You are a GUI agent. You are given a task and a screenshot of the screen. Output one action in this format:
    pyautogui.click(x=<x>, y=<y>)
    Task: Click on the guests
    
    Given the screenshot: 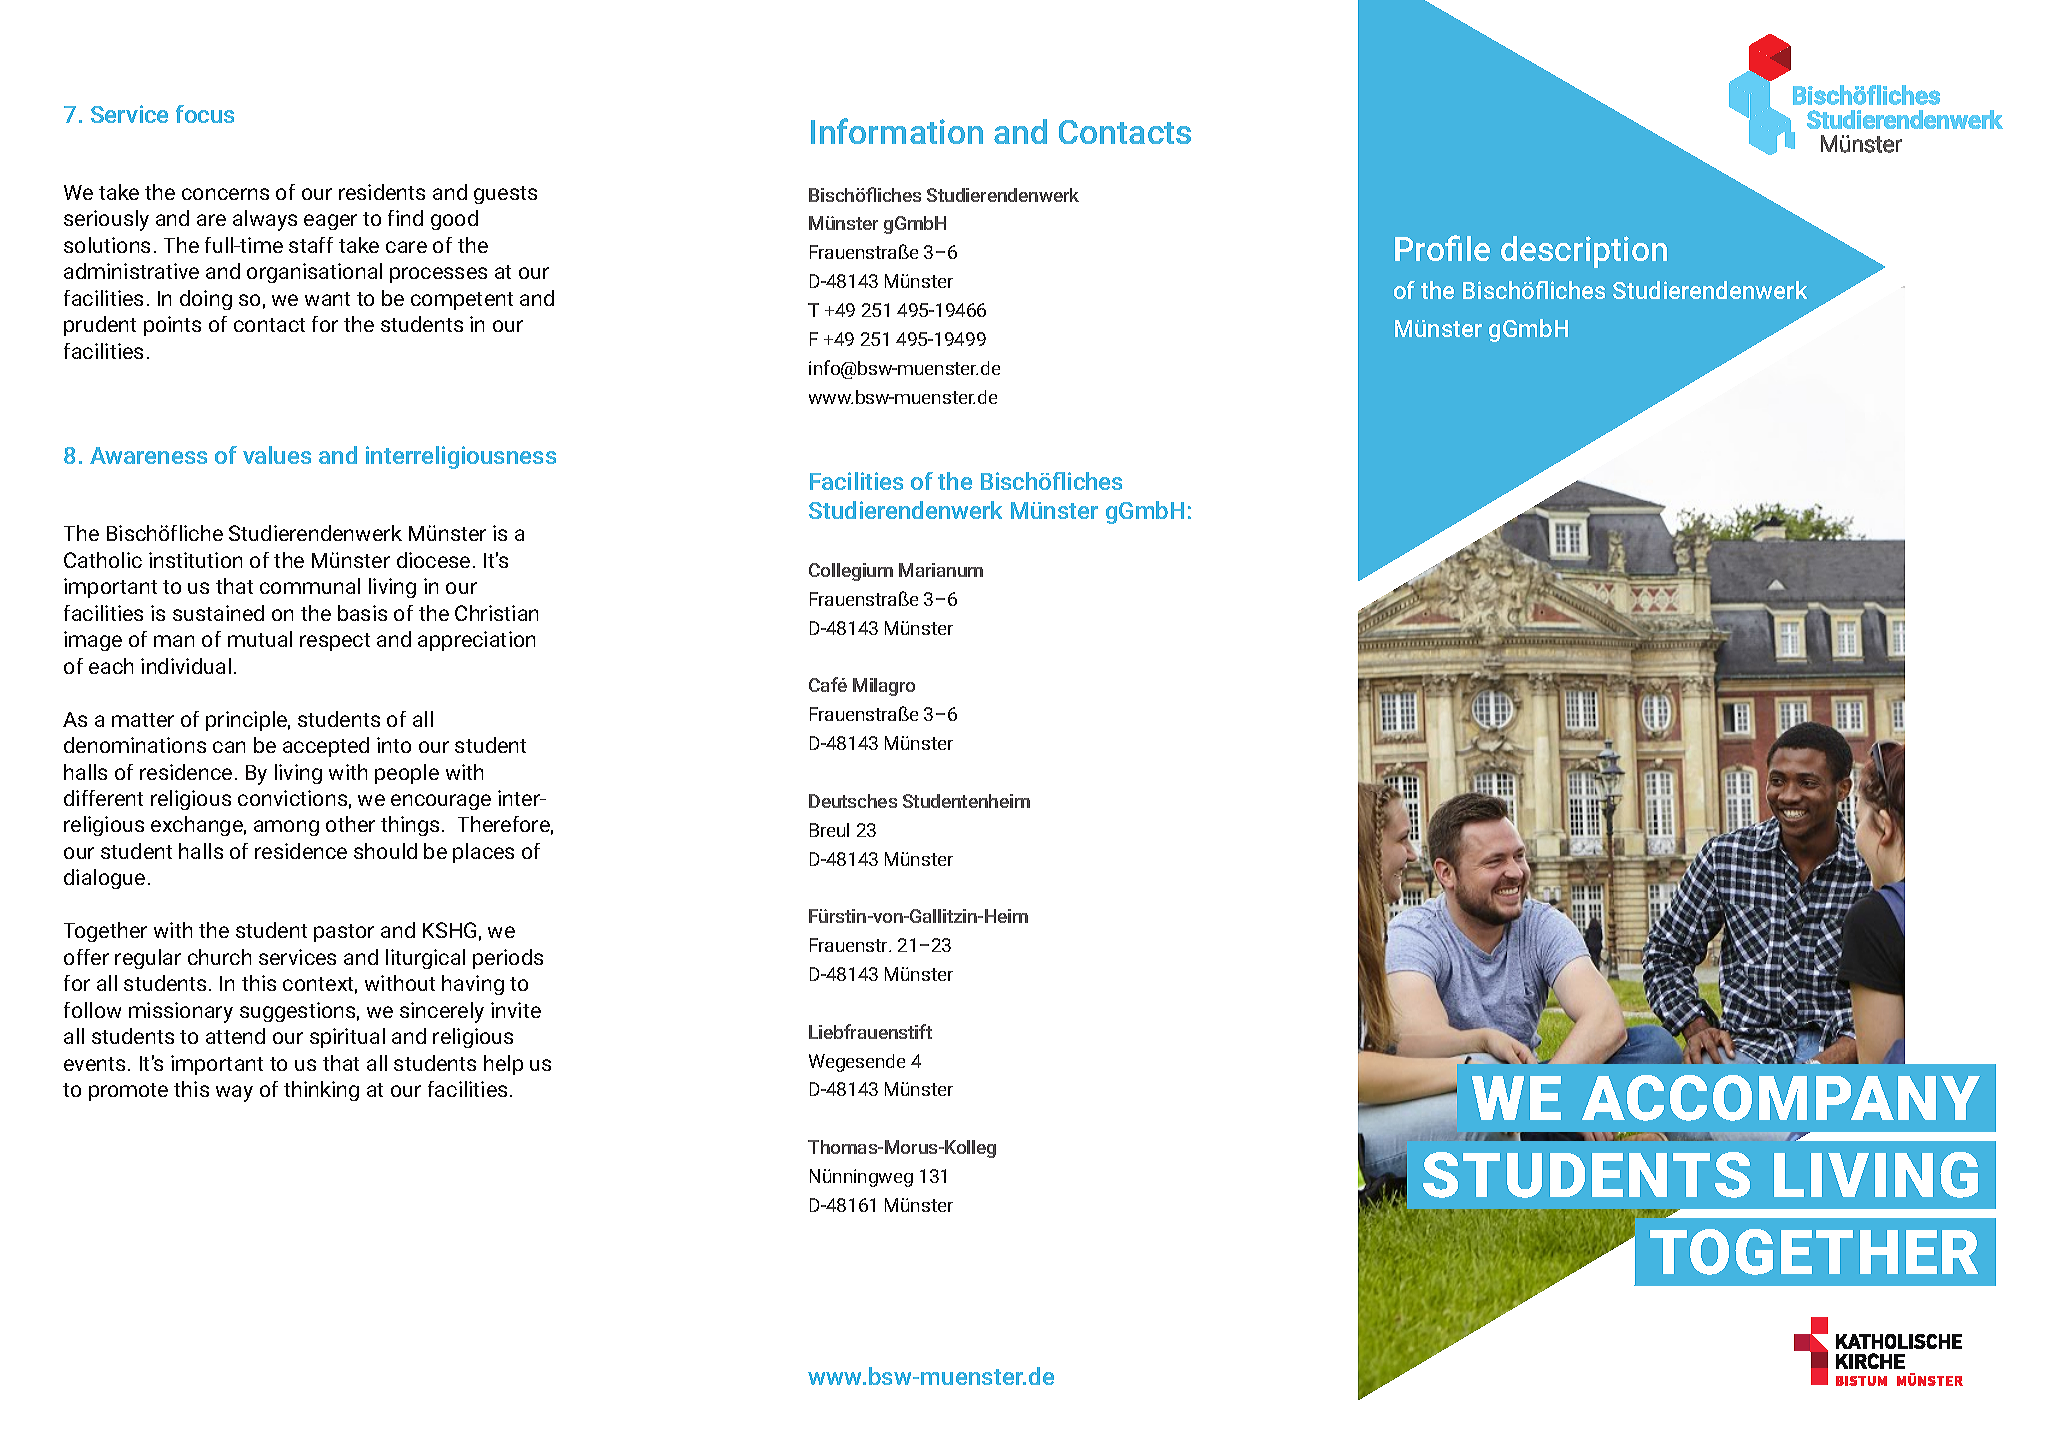 What is the action you would take?
    pyautogui.click(x=505, y=195)
